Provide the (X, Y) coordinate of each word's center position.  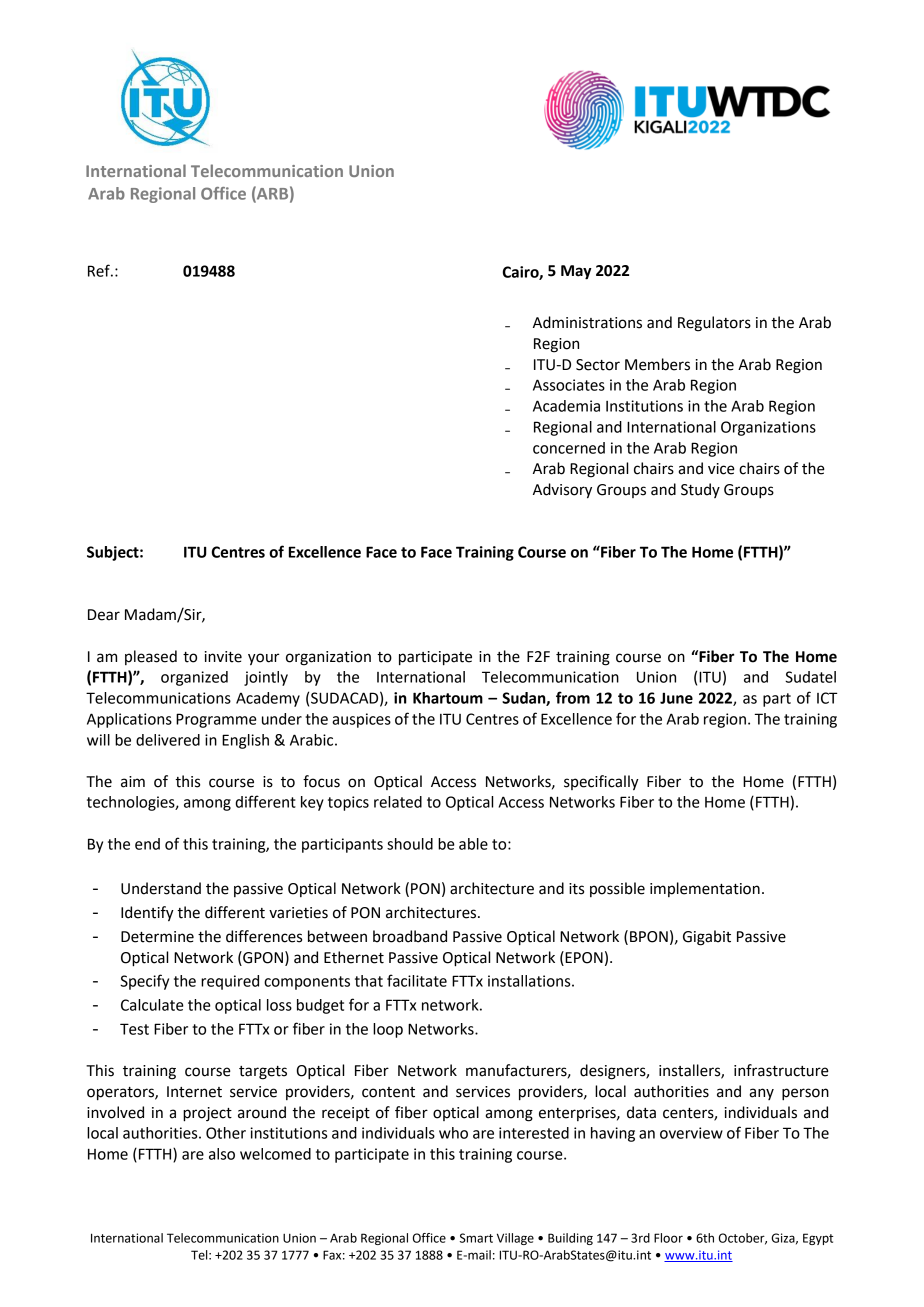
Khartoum (448, 698)
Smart (476, 1238)
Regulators (714, 324)
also (222, 1154)
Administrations (587, 322)
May (576, 272)
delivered (168, 740)
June (676, 698)
